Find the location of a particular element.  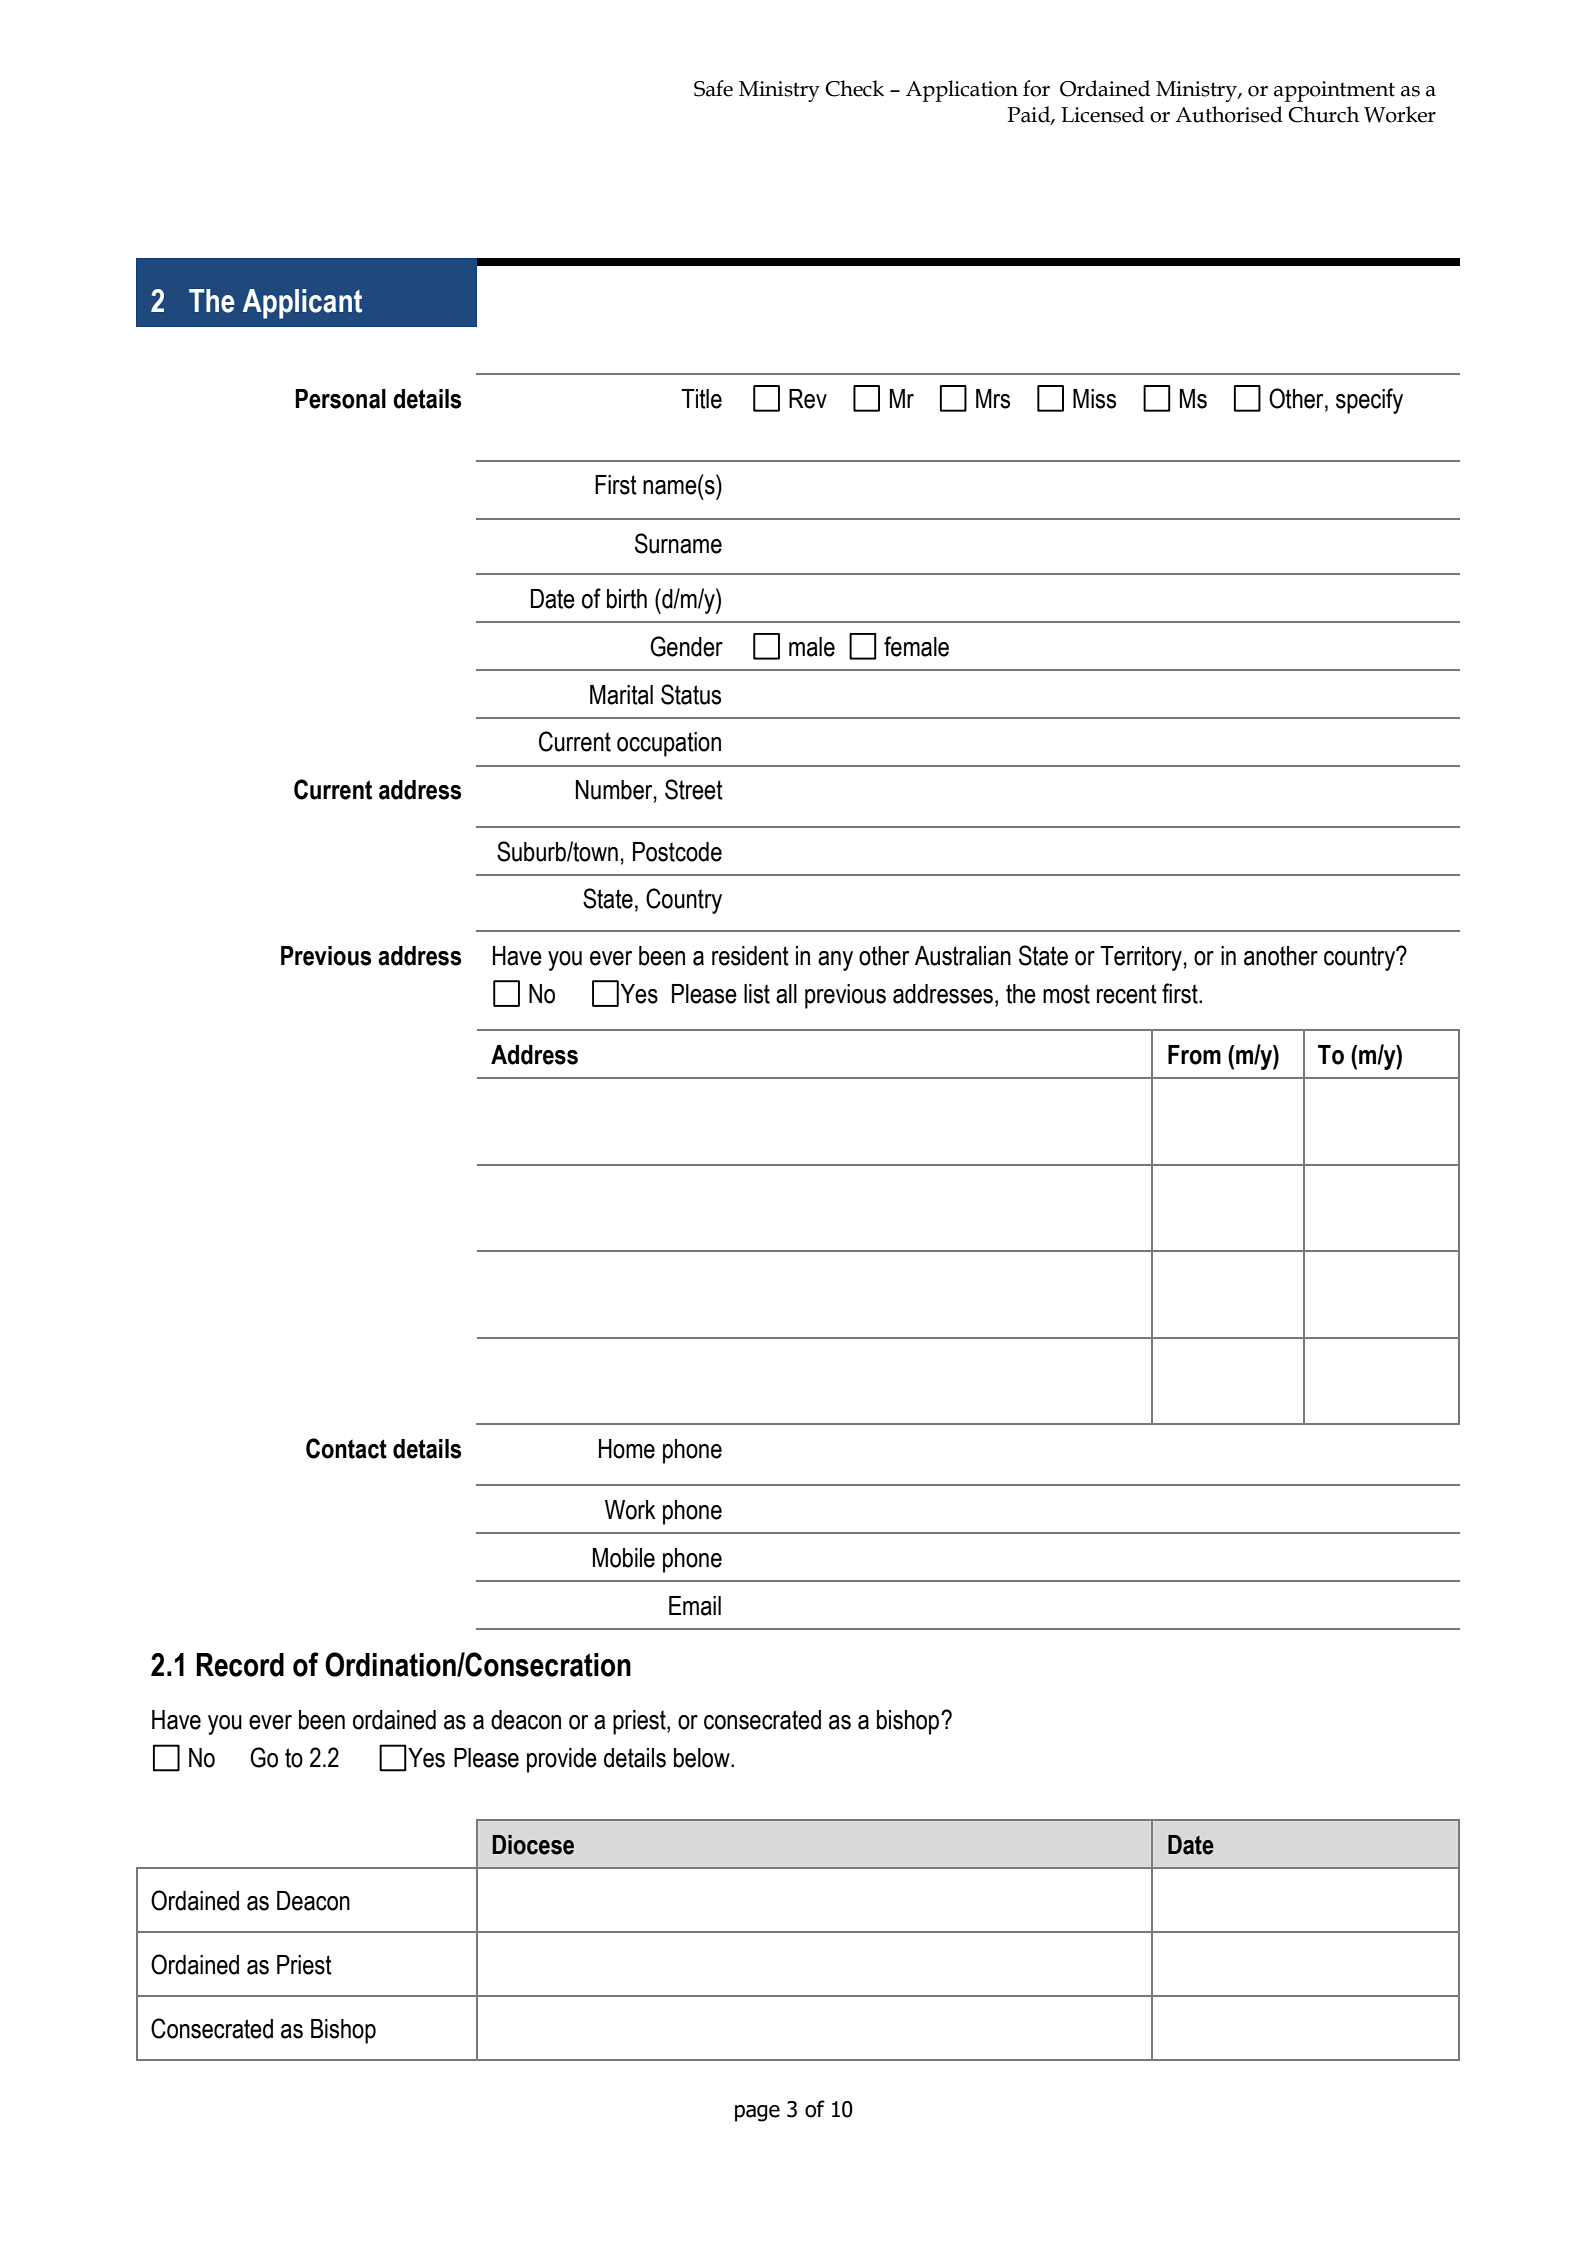

Diocese is located at coordinates (533, 1845).
